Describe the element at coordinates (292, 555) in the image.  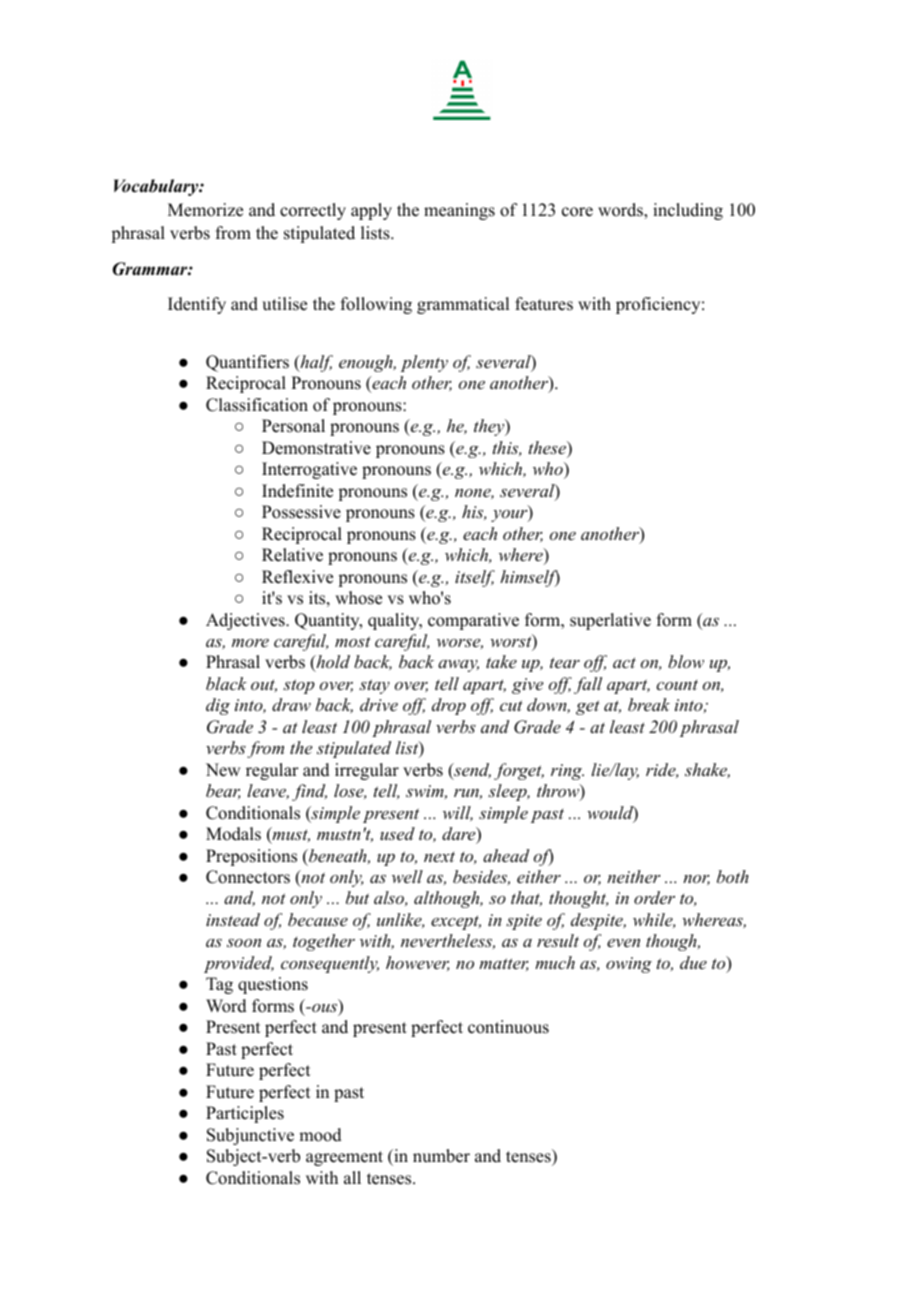
I see `Relative` at that location.
